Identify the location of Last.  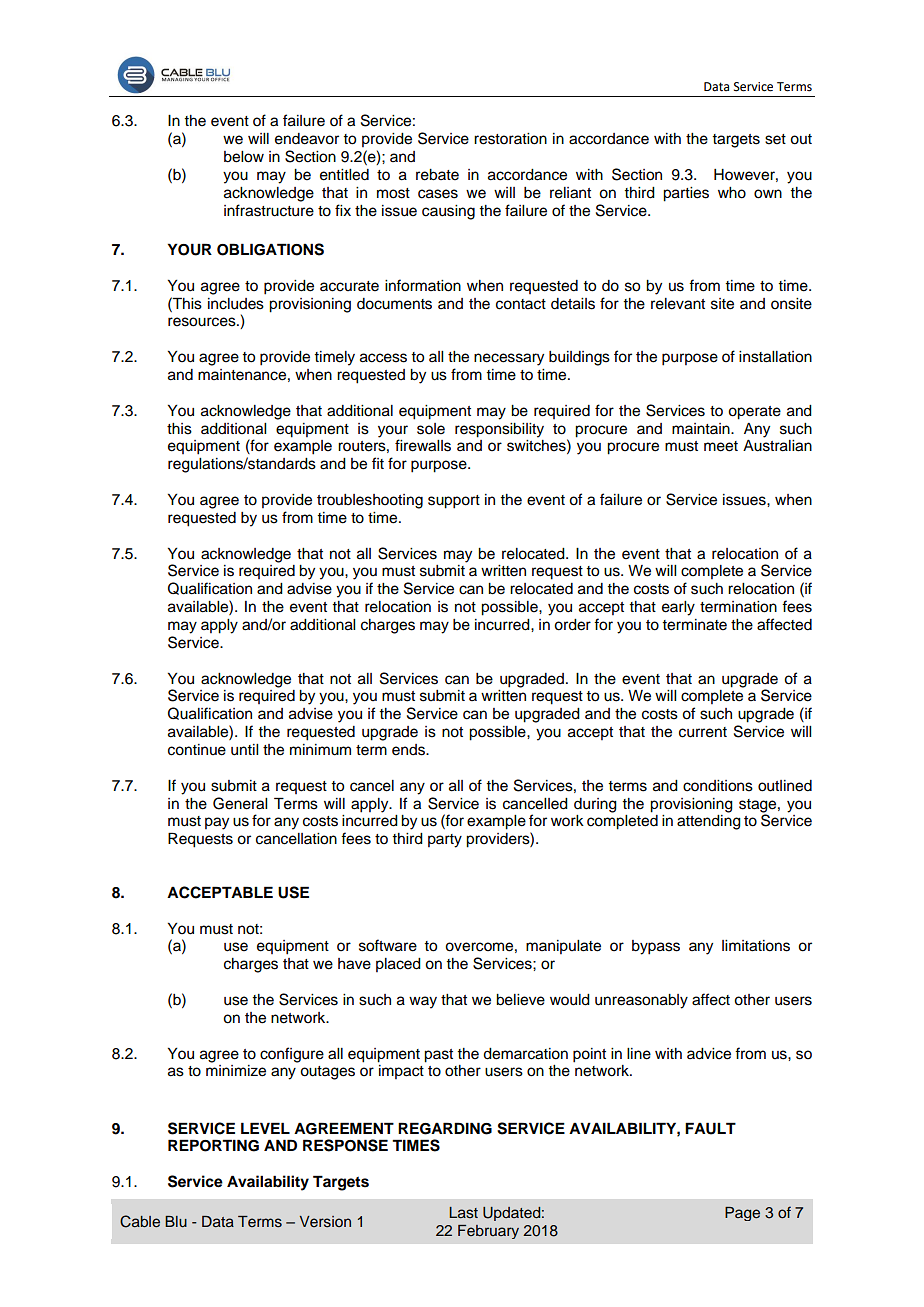
(463, 1212).
